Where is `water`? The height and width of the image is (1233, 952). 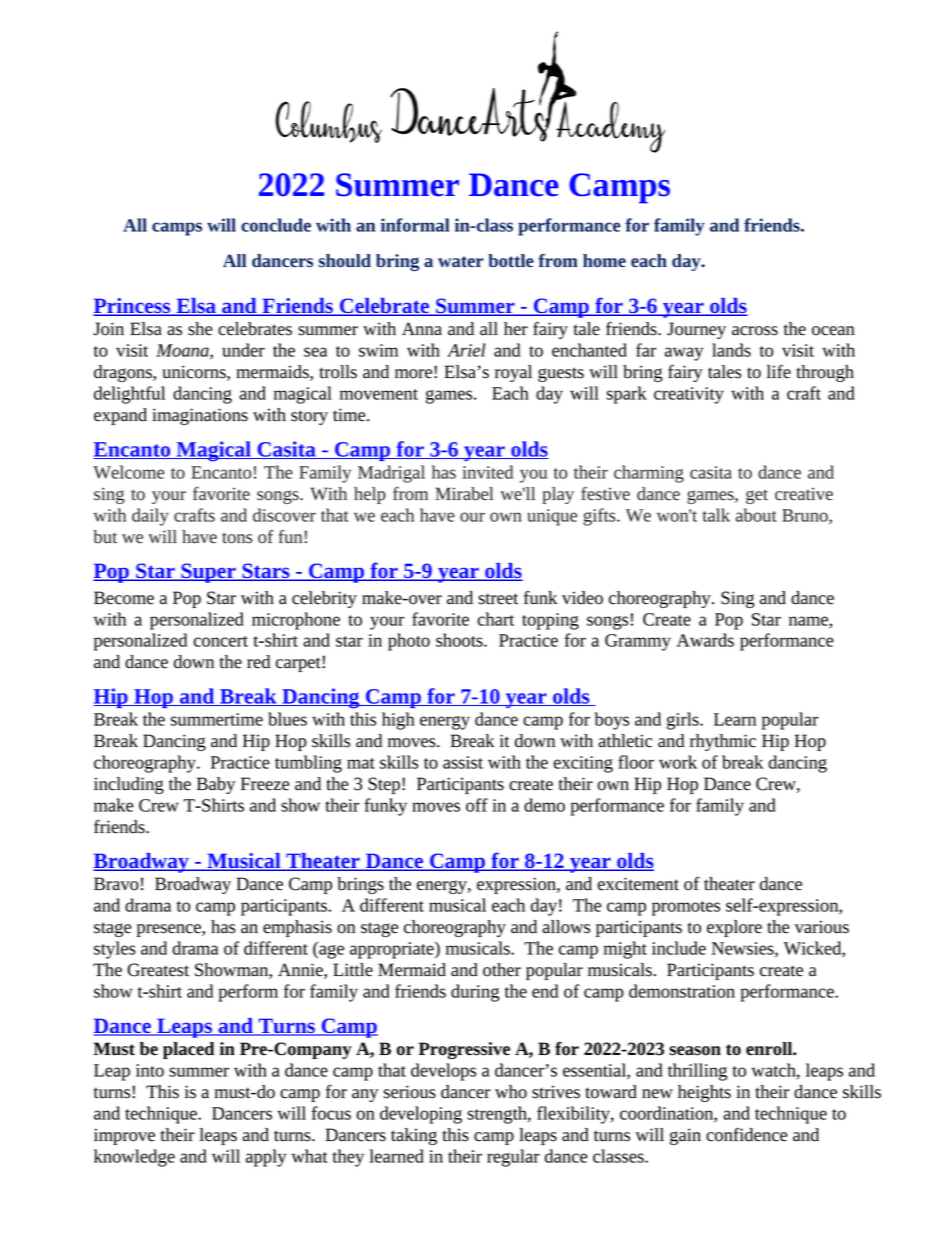 water is located at coordinates (460, 261).
